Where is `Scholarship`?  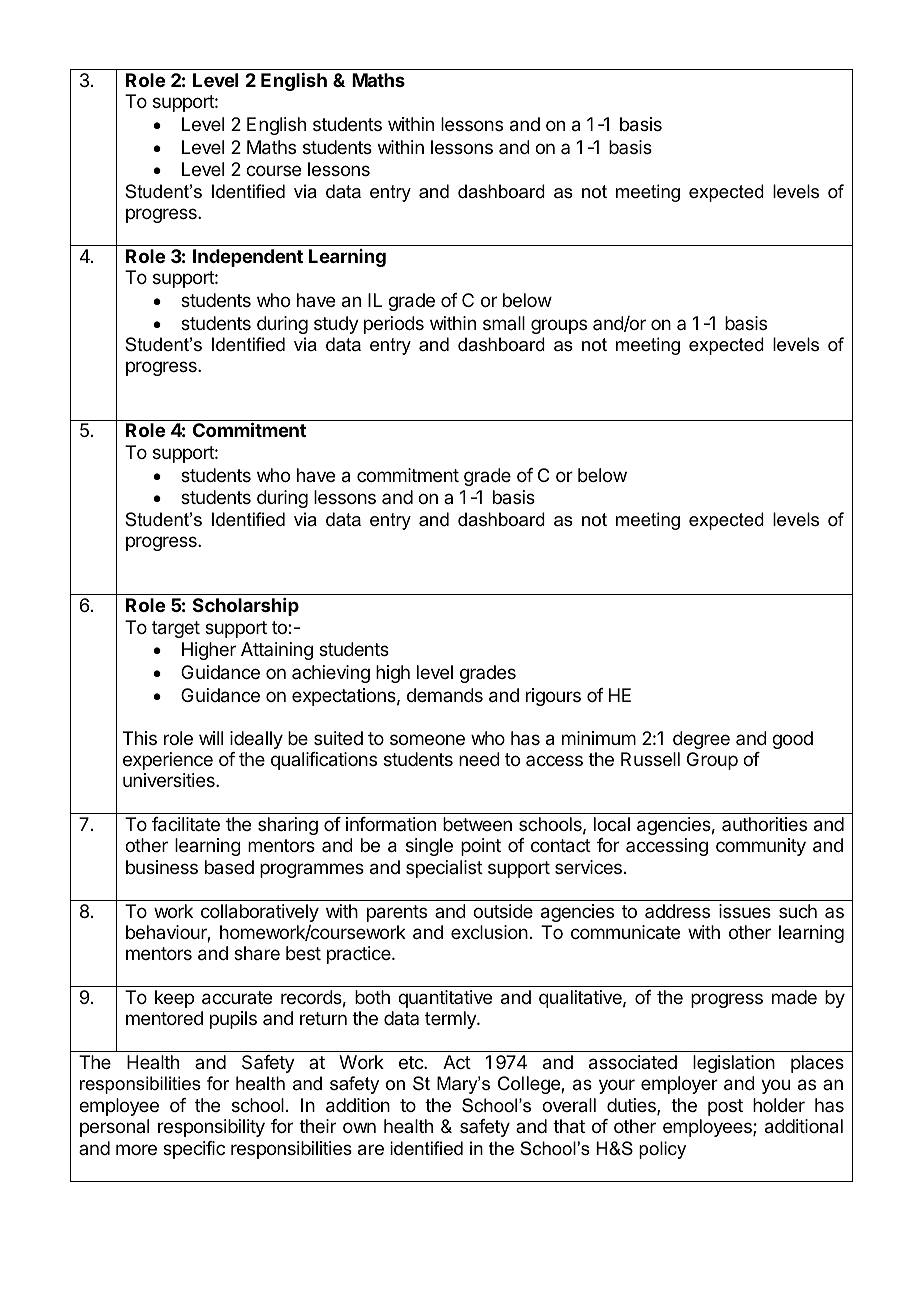
Scholarship is located at coordinates (246, 607).
